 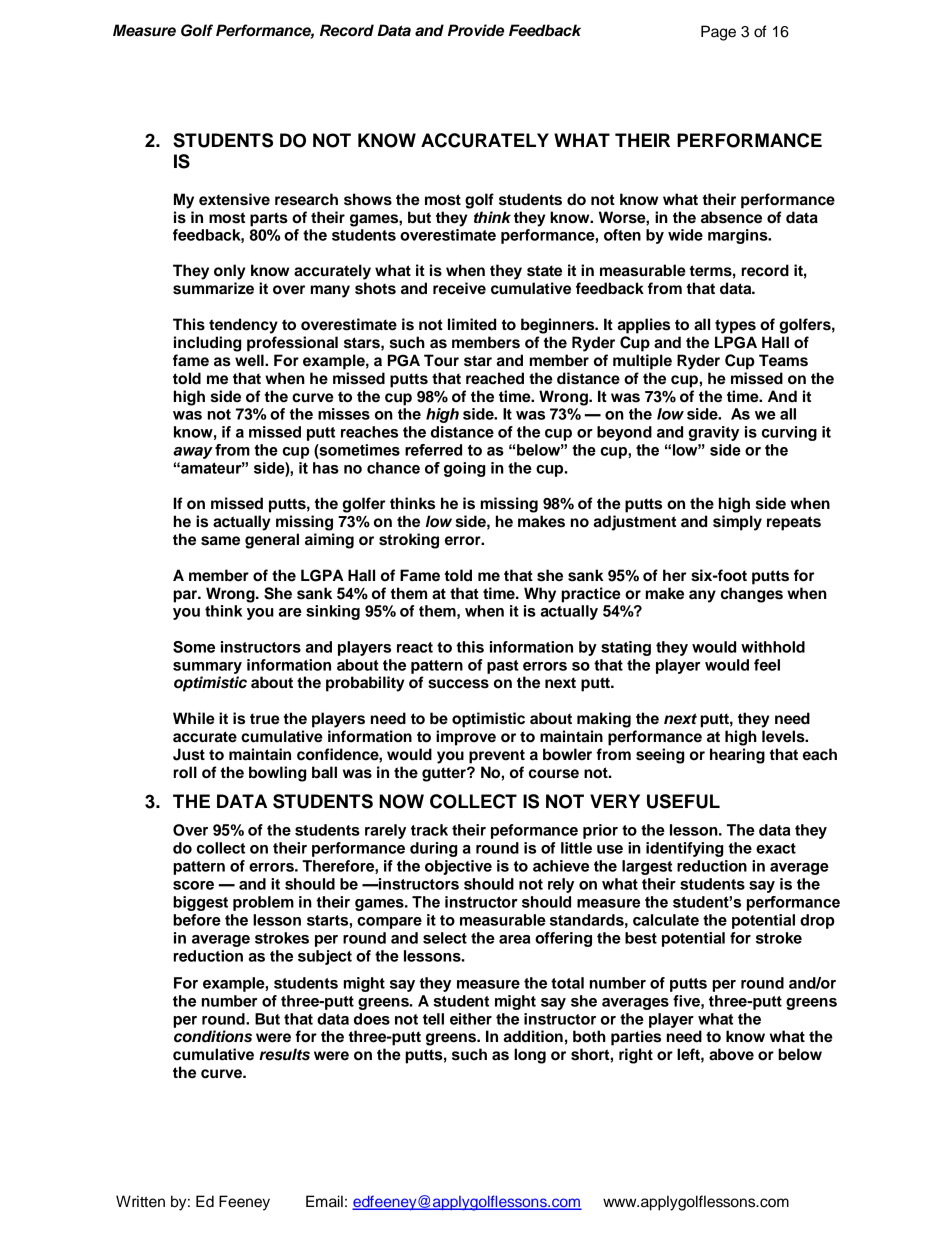 I want to click on Provide, so click(x=476, y=30).
